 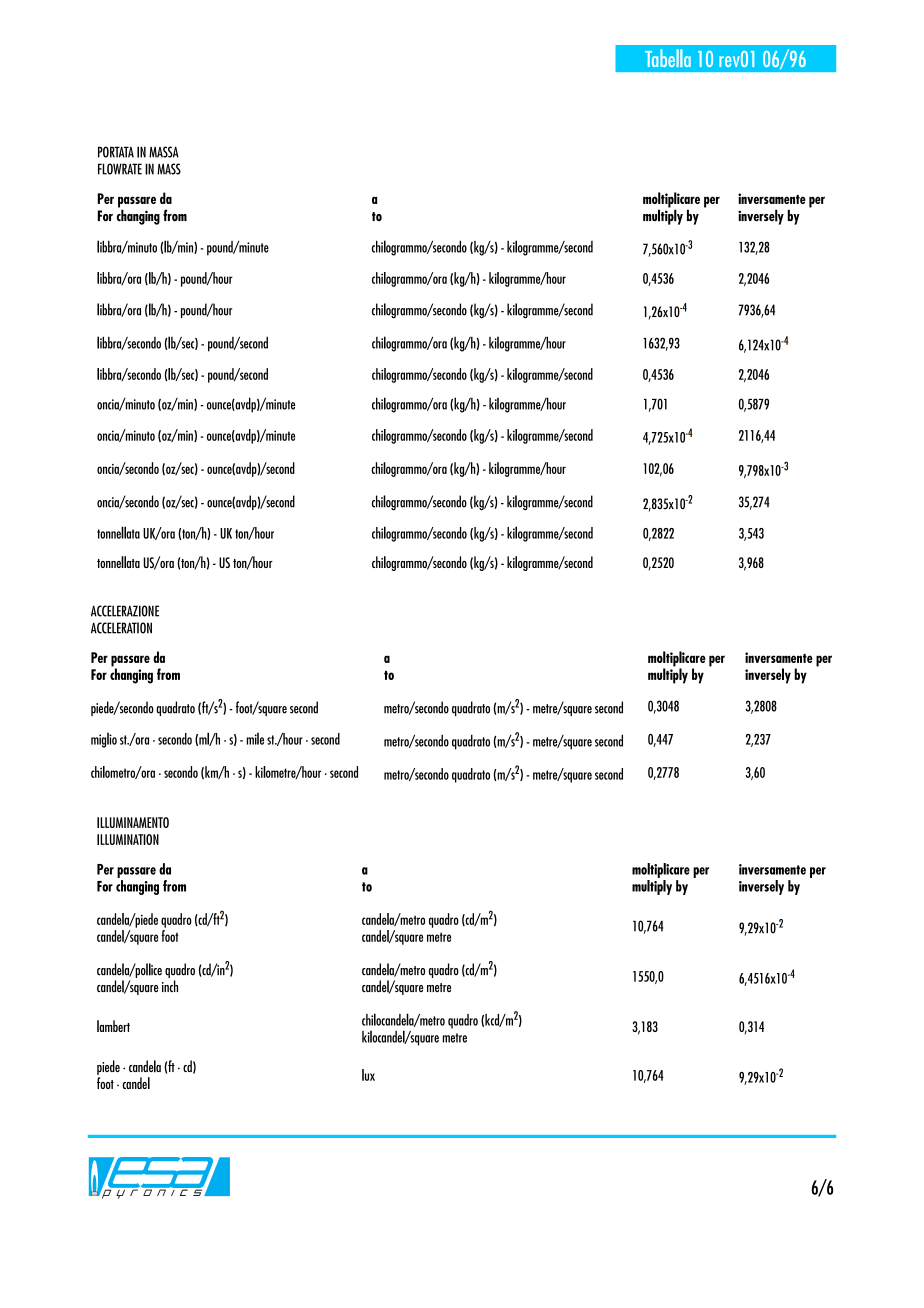 What do you see at coordinates (255, 739) in the screenshot?
I see `mile` at bounding box center [255, 739].
